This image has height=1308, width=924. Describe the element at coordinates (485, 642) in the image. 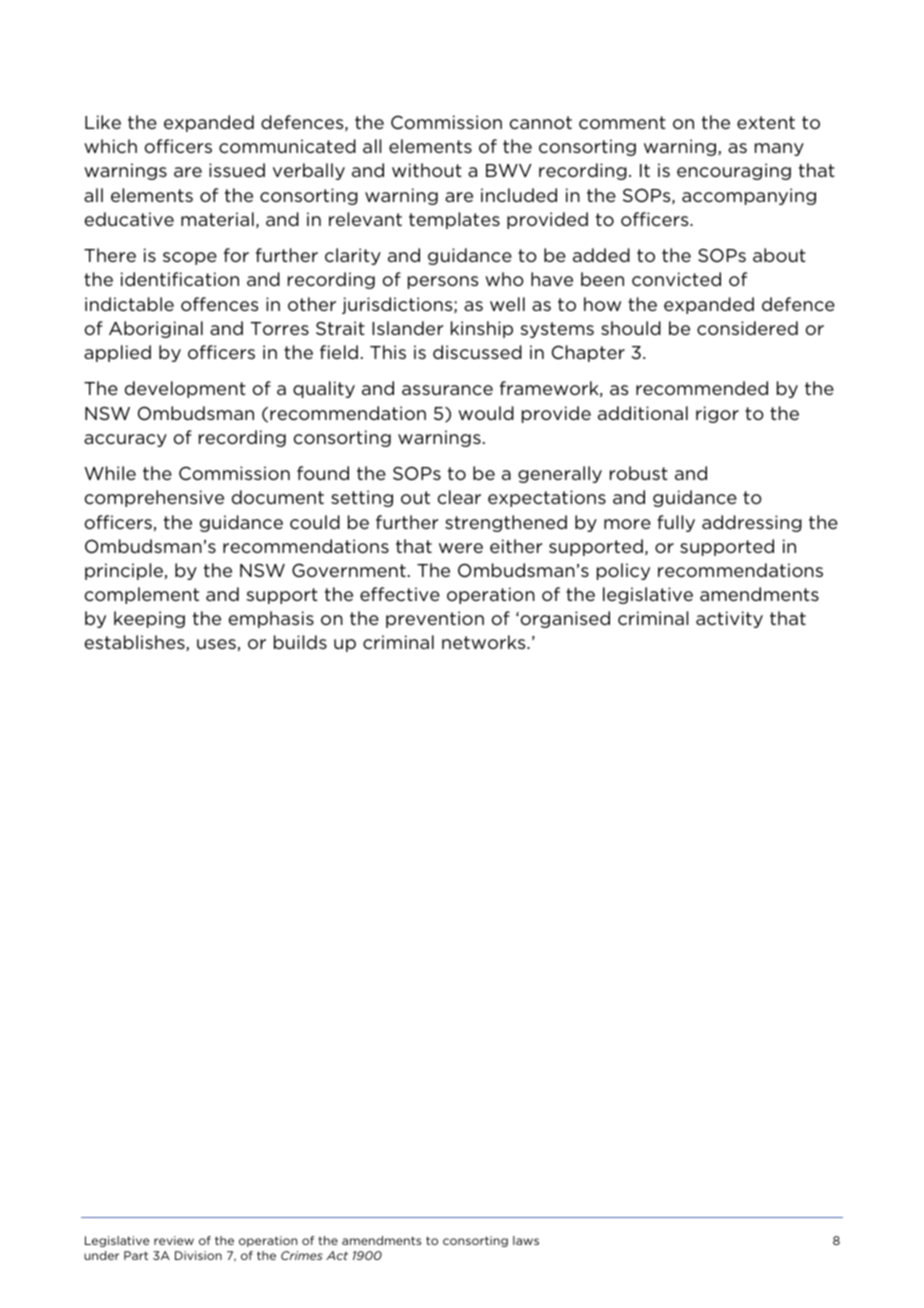

I see `networks` at that location.
